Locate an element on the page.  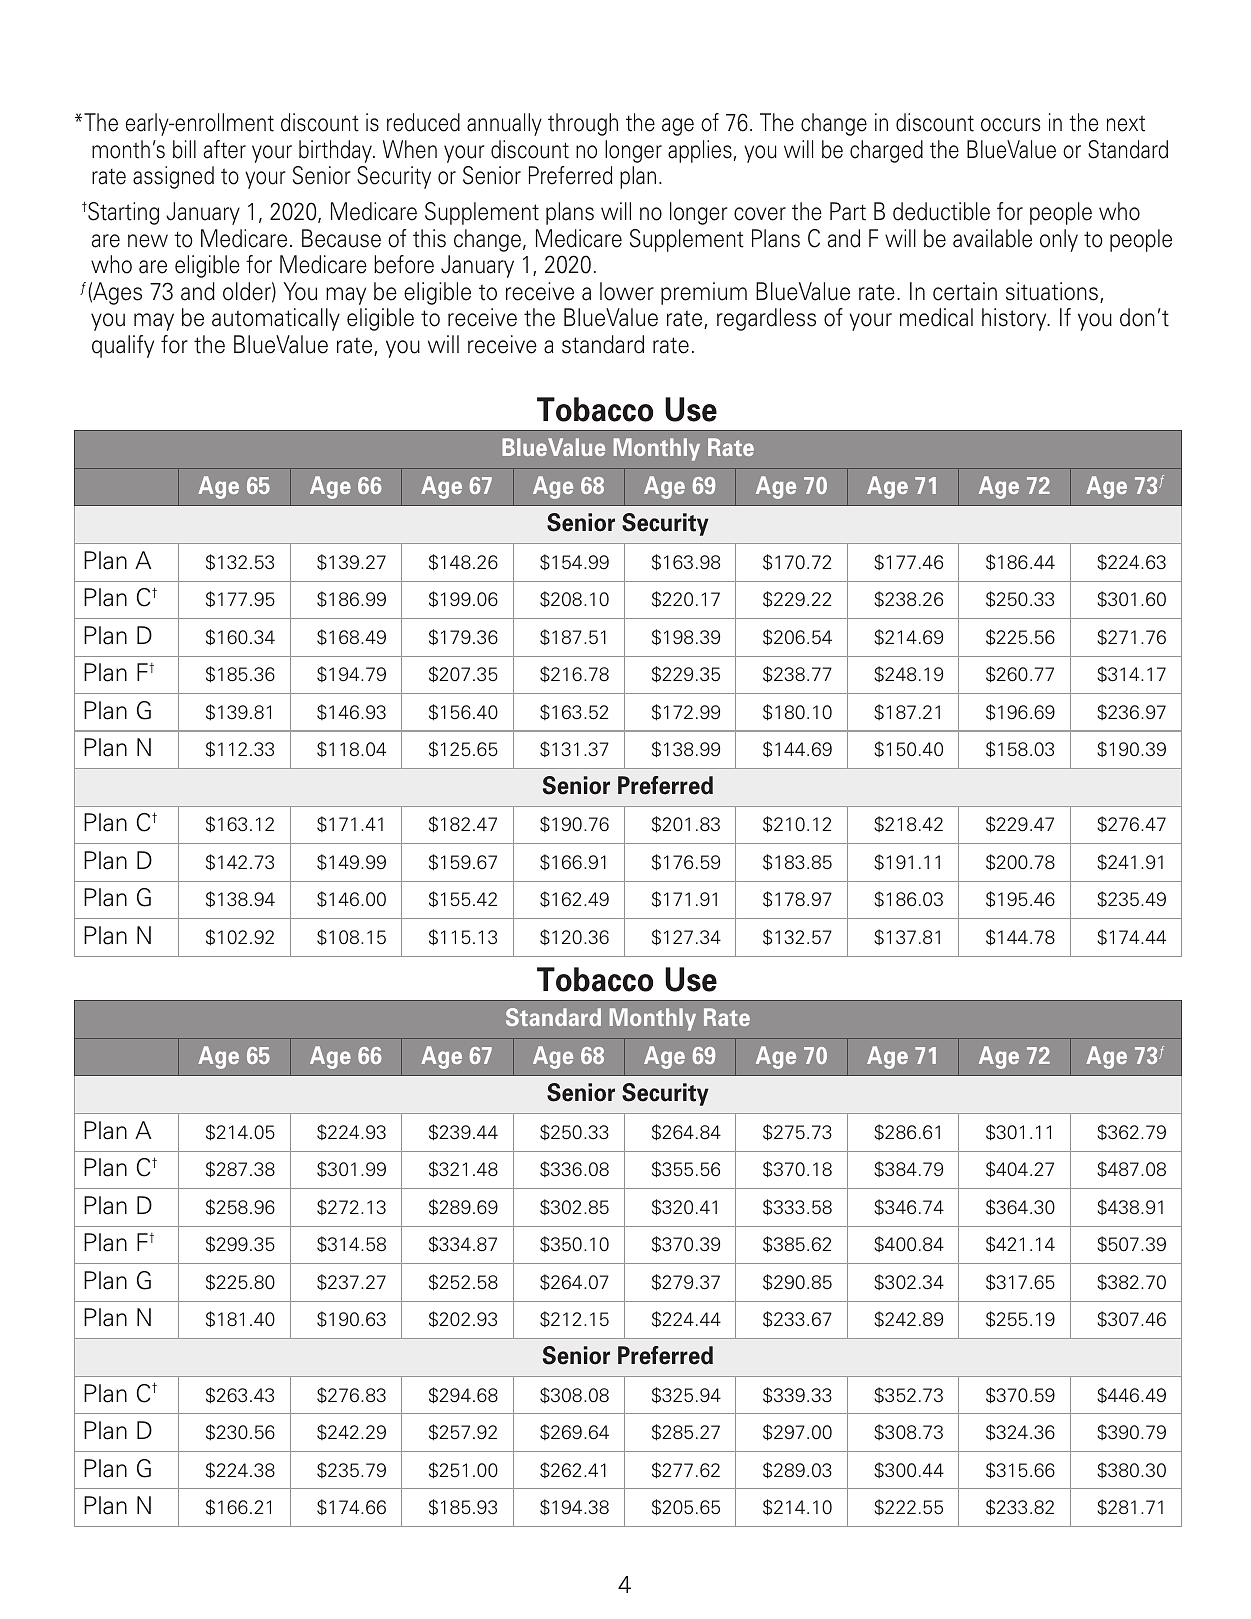
through is located at coordinates (583, 124).
